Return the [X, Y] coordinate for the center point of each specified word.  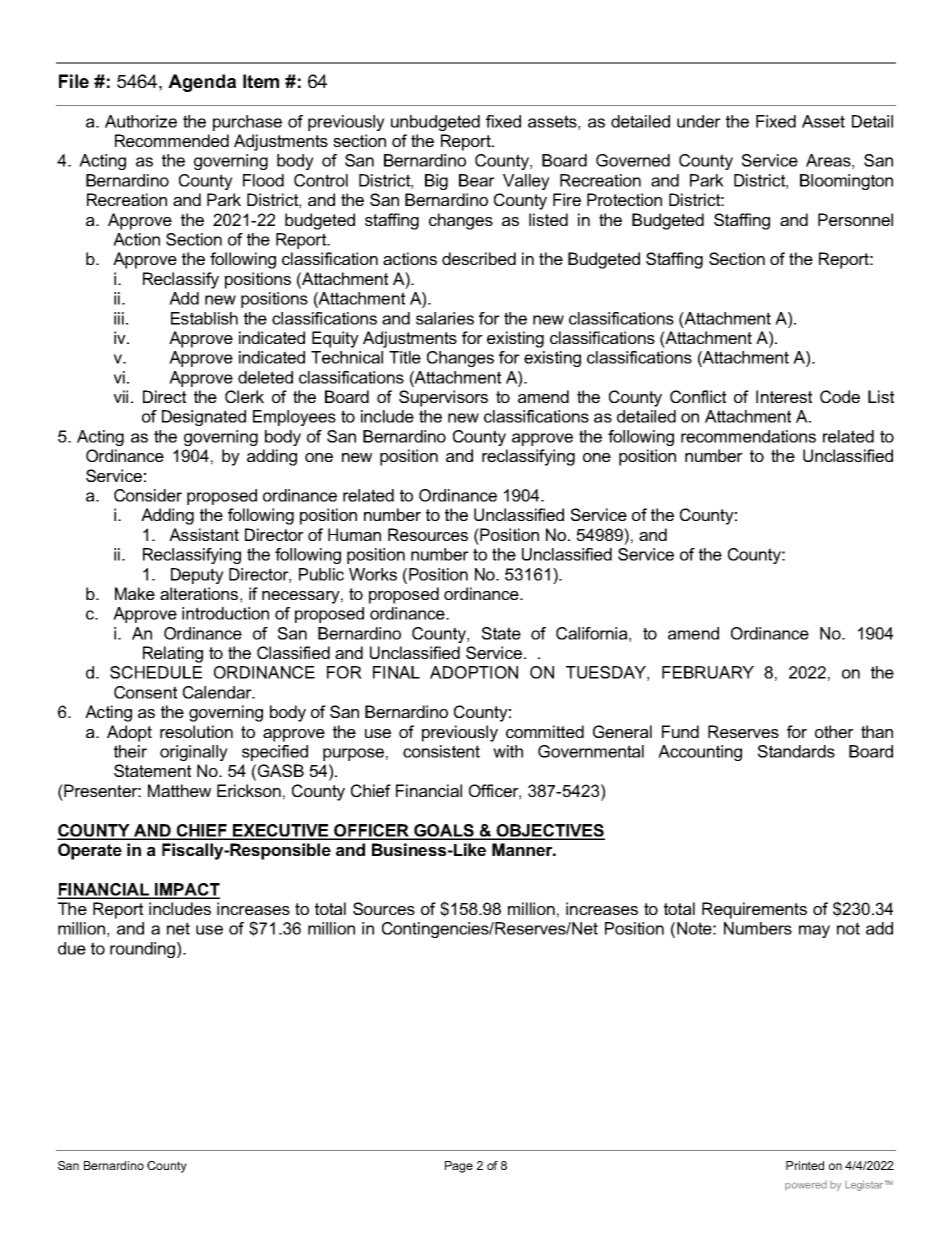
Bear [477, 180]
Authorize [141, 121]
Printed [805, 1165]
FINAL [396, 672]
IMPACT [186, 890]
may [814, 931]
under [699, 121]
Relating [173, 654]
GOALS [444, 831]
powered [806, 1185]
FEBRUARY [708, 672]
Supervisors [443, 398]
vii [121, 396]
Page [459, 1167]
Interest [784, 396]
